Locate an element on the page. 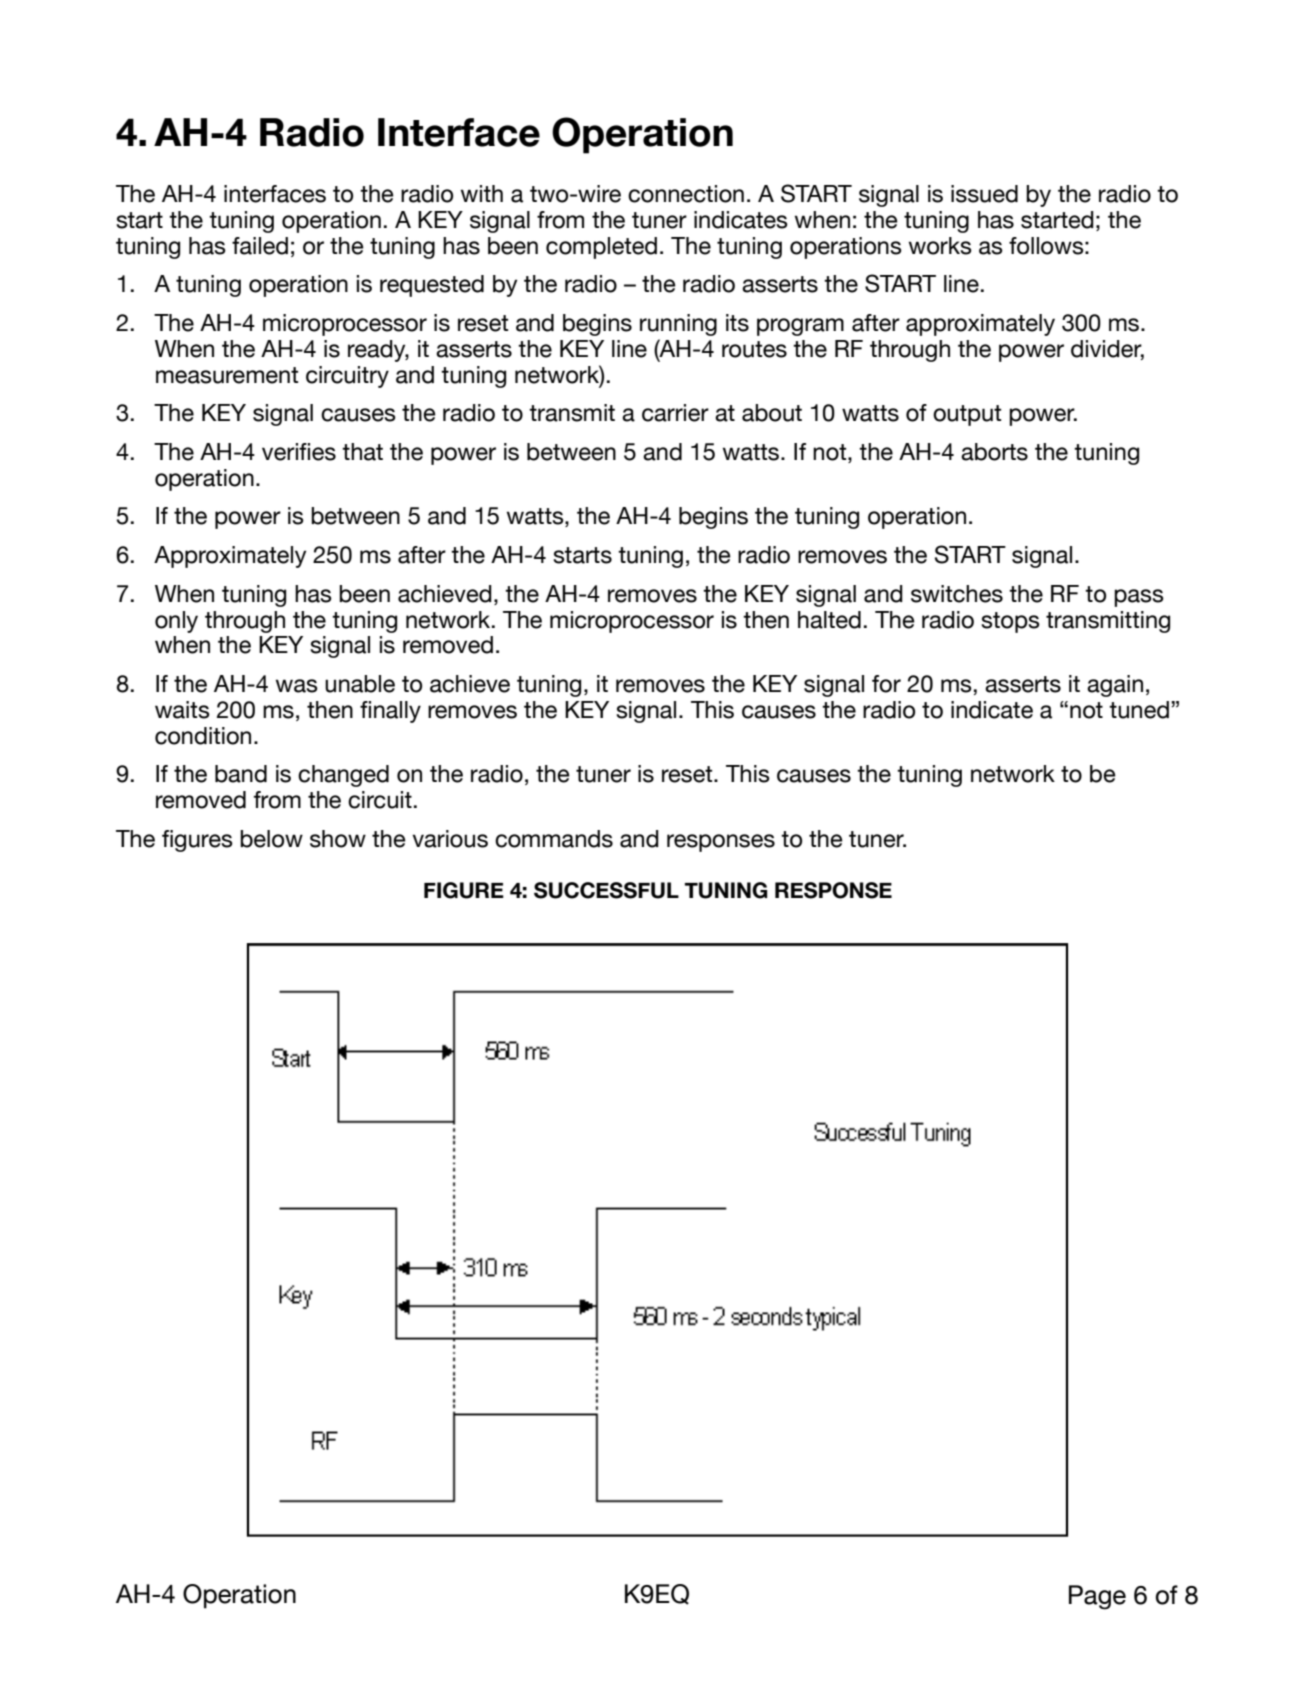  issued is located at coordinates (984, 194).
